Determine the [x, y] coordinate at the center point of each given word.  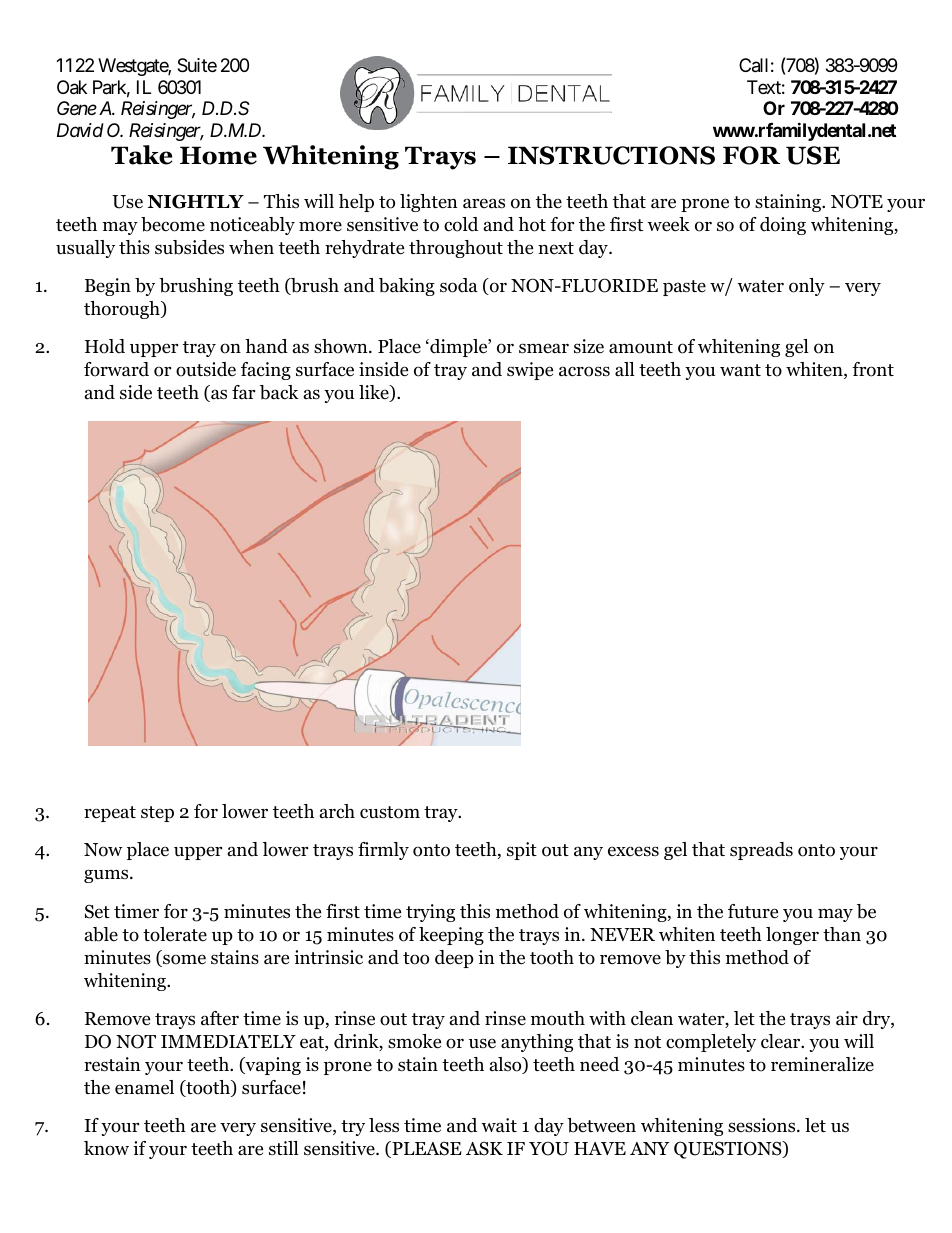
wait [499, 1125]
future [753, 911]
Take [141, 155]
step [157, 814]
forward [116, 369]
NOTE [857, 201]
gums [107, 876]
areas [484, 203]
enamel [144, 1087]
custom [390, 812]
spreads [761, 851]
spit [522, 851]
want [740, 370]
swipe [530, 371]
